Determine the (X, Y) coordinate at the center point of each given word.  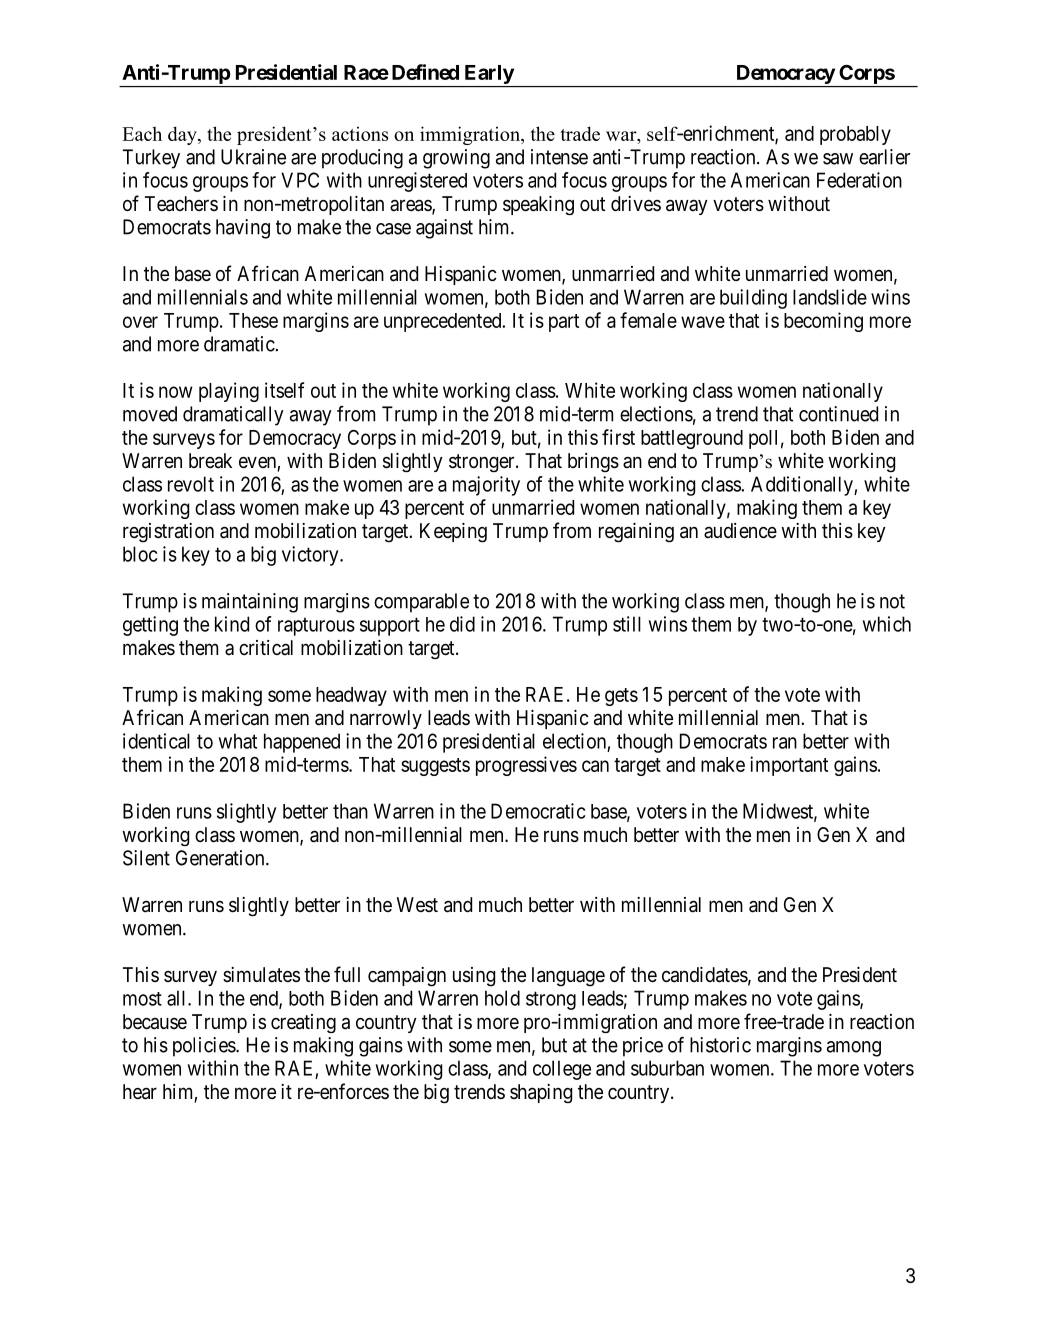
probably (855, 135)
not (892, 601)
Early (489, 74)
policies (205, 1047)
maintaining (250, 603)
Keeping (453, 533)
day (183, 135)
